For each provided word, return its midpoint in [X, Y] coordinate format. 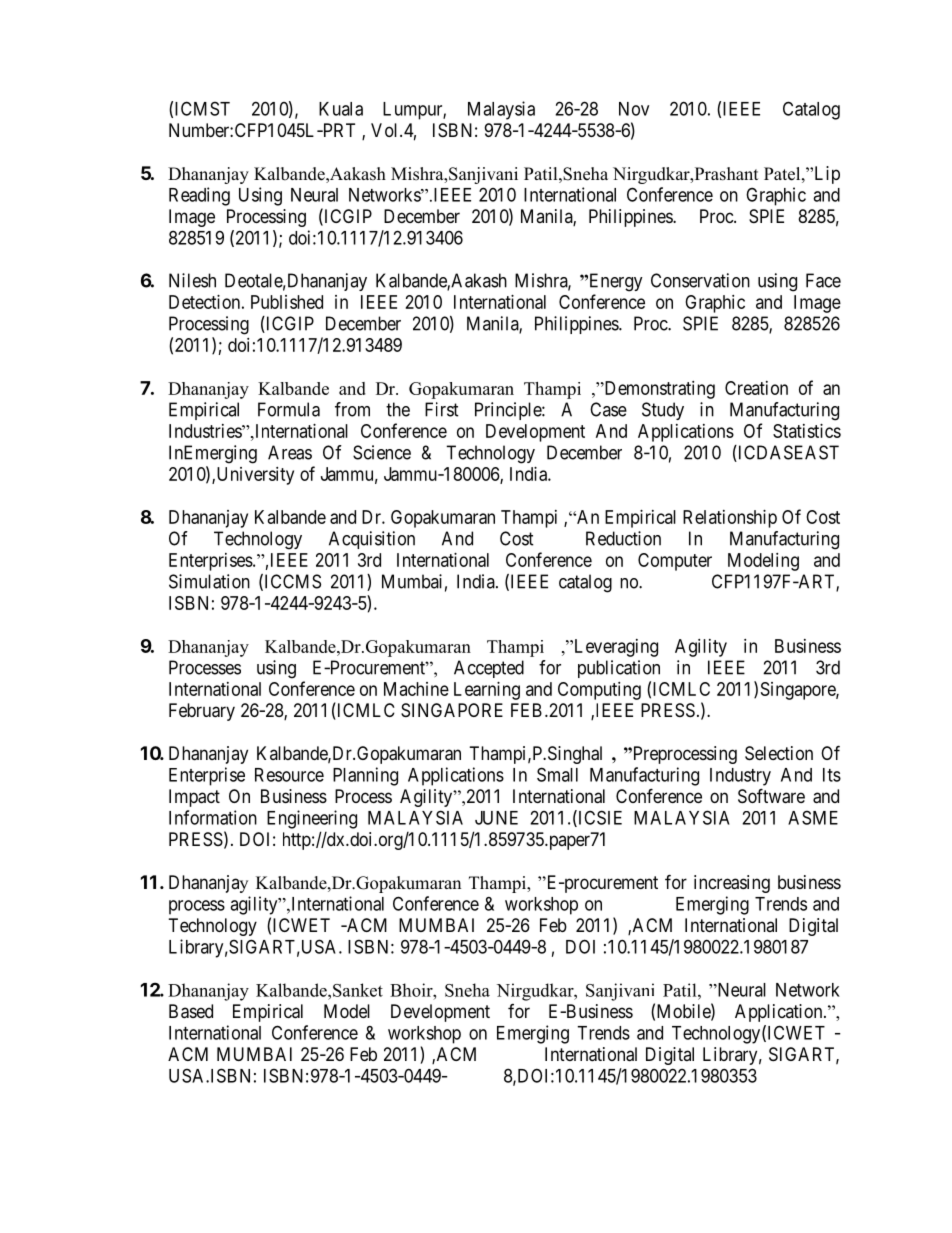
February [202, 712]
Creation [756, 388]
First [442, 409]
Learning [487, 691]
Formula [289, 409]
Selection [779, 753]
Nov [634, 109]
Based [191, 1011]
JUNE [496, 818]
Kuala [341, 109]
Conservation [700, 280]
